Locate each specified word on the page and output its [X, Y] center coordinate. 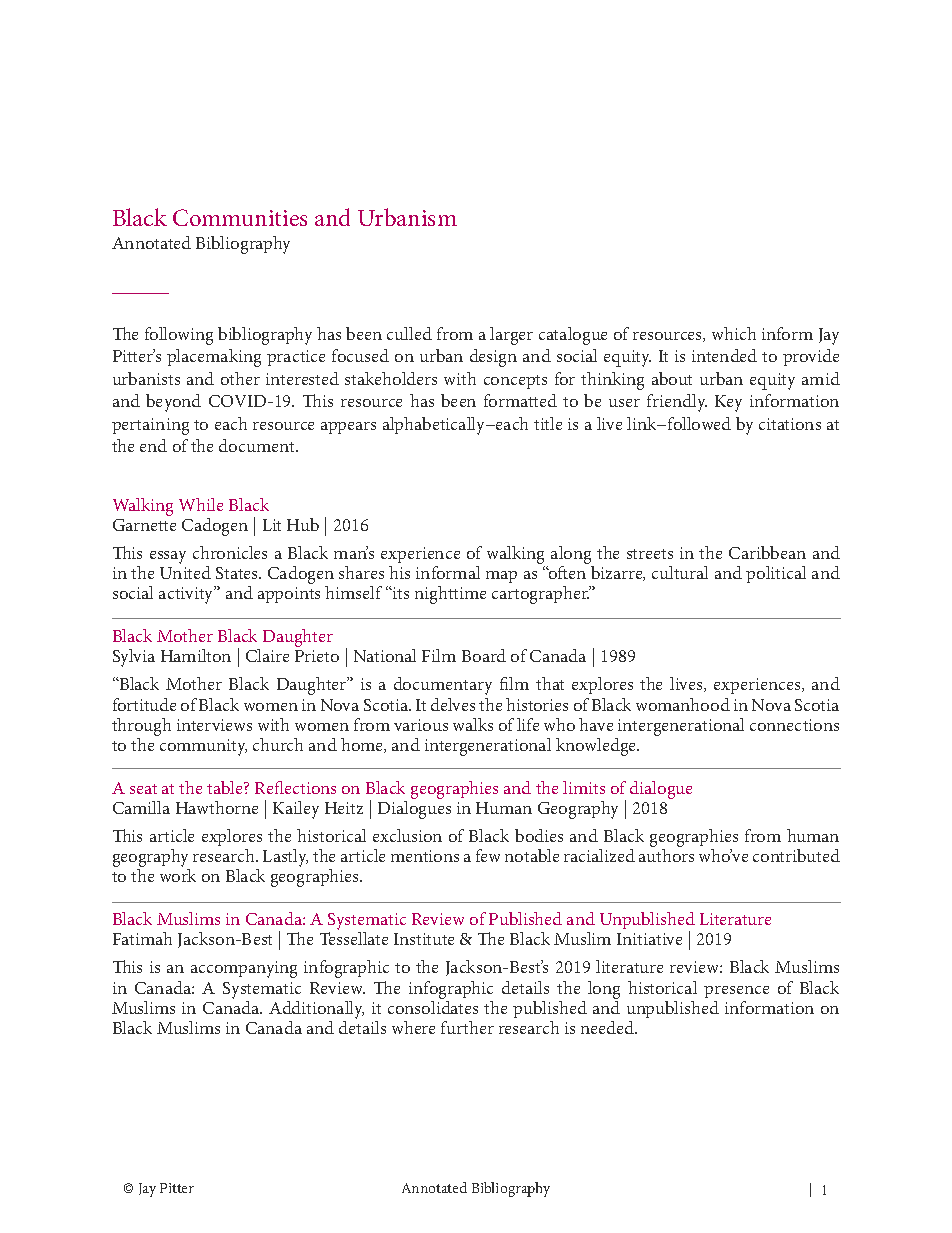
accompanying [244, 969]
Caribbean [767, 552]
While [201, 504]
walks [473, 724]
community [203, 747]
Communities [240, 217]
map [501, 577]
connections [794, 725]
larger [511, 336]
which [734, 333]
